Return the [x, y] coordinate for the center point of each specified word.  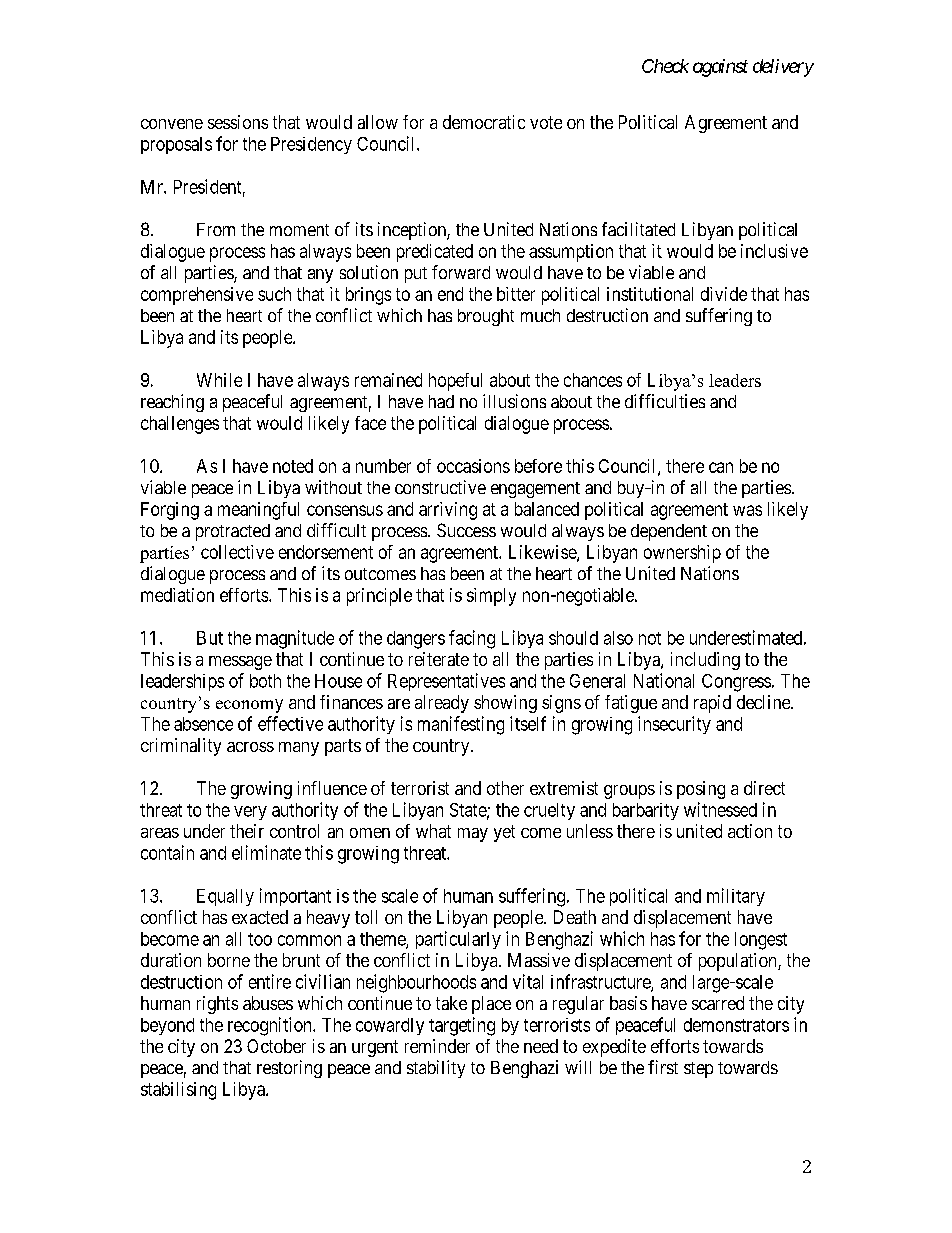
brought [486, 317]
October [276, 1046]
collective [237, 552]
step [698, 1070]
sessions [238, 122]
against [720, 68]
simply [491, 597]
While [219, 380]
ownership [682, 554]
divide [724, 294]
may [473, 835]
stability [436, 1069]
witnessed [720, 809]
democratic [484, 122]
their [247, 831]
